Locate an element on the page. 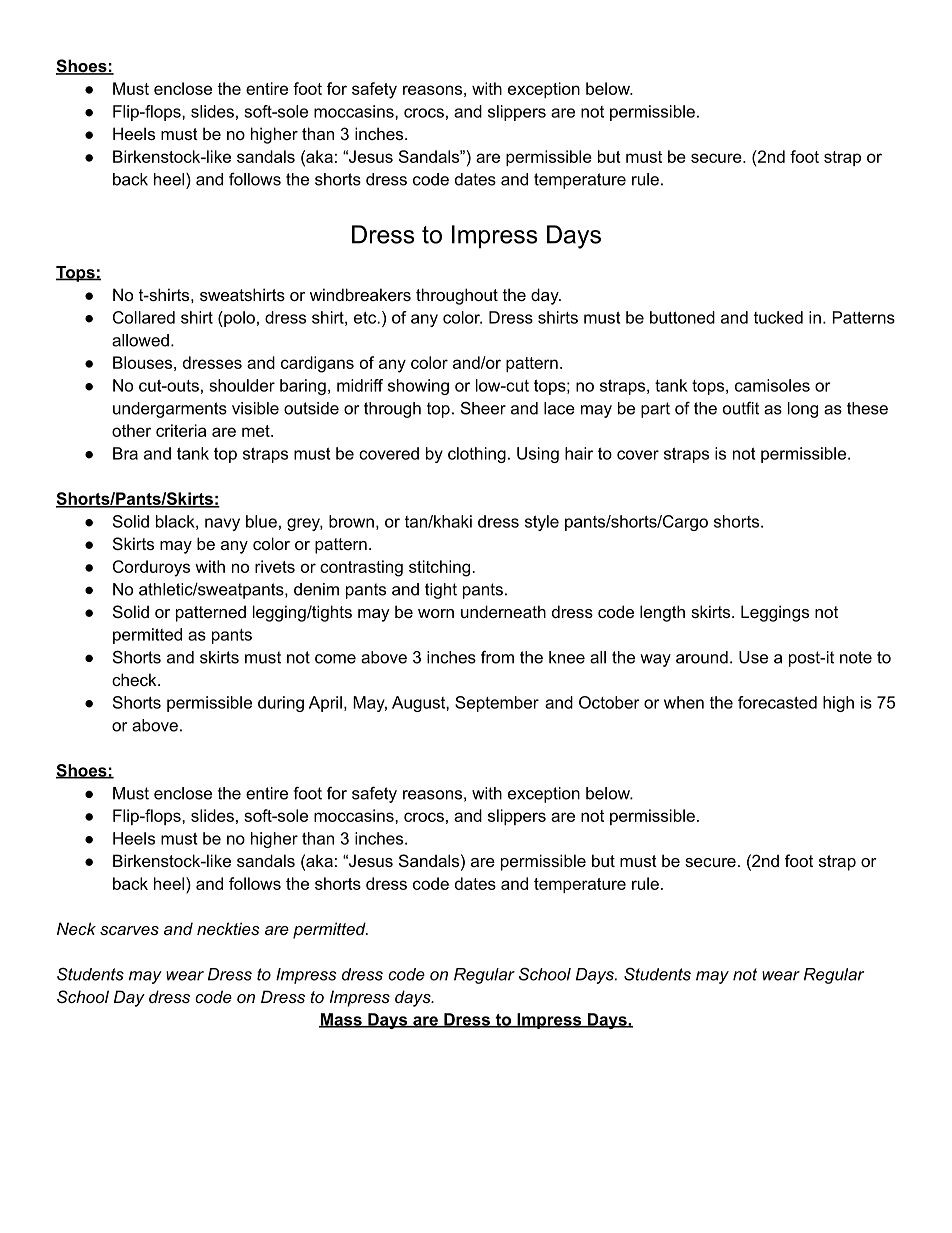 Image resolution: width=952 pixels, height=1233 pixels. long is located at coordinates (803, 410).
